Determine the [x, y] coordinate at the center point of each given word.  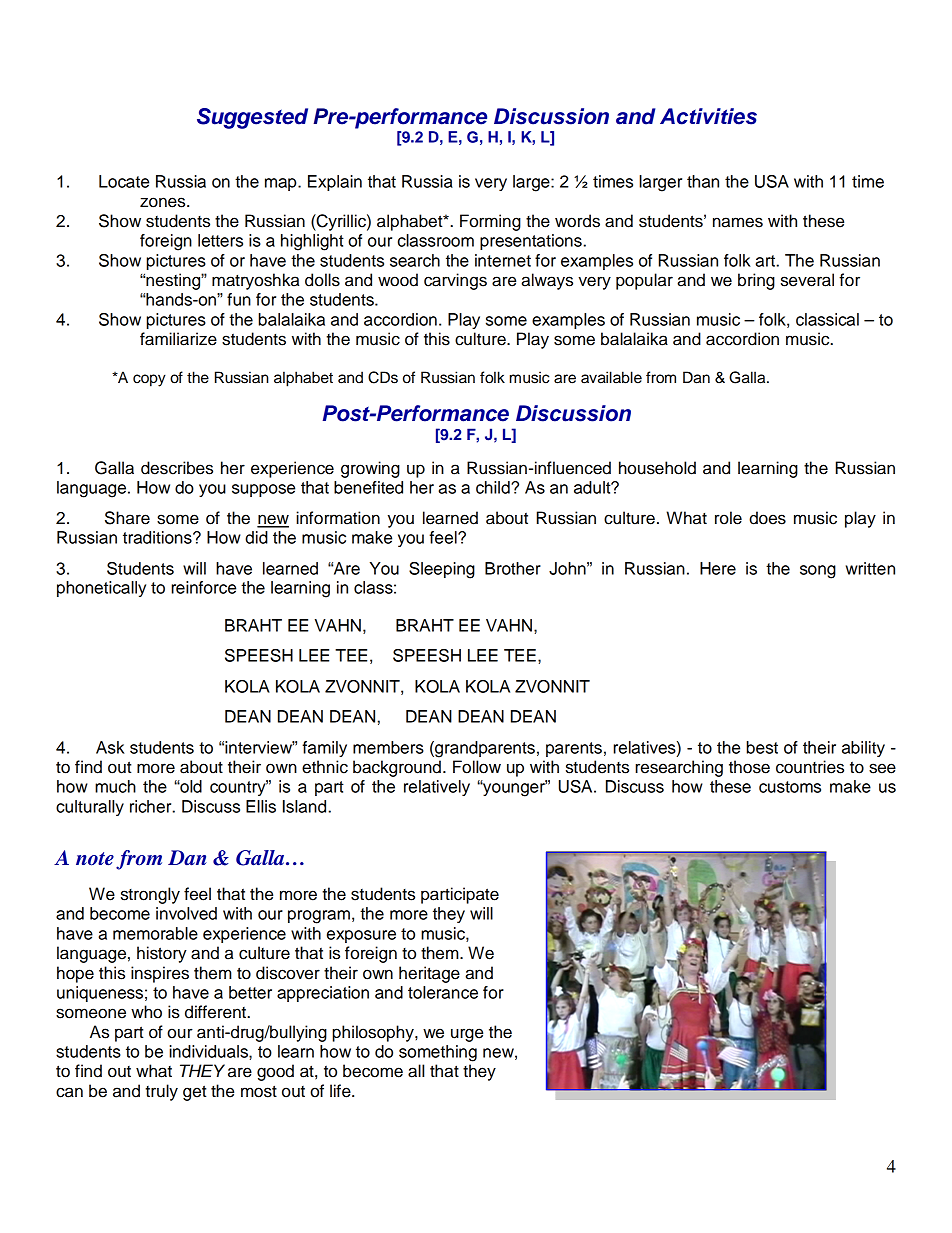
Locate [124, 181]
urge [467, 1035]
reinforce [203, 587]
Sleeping [442, 570]
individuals [209, 1051]
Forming [490, 222]
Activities [708, 116]
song [818, 572]
